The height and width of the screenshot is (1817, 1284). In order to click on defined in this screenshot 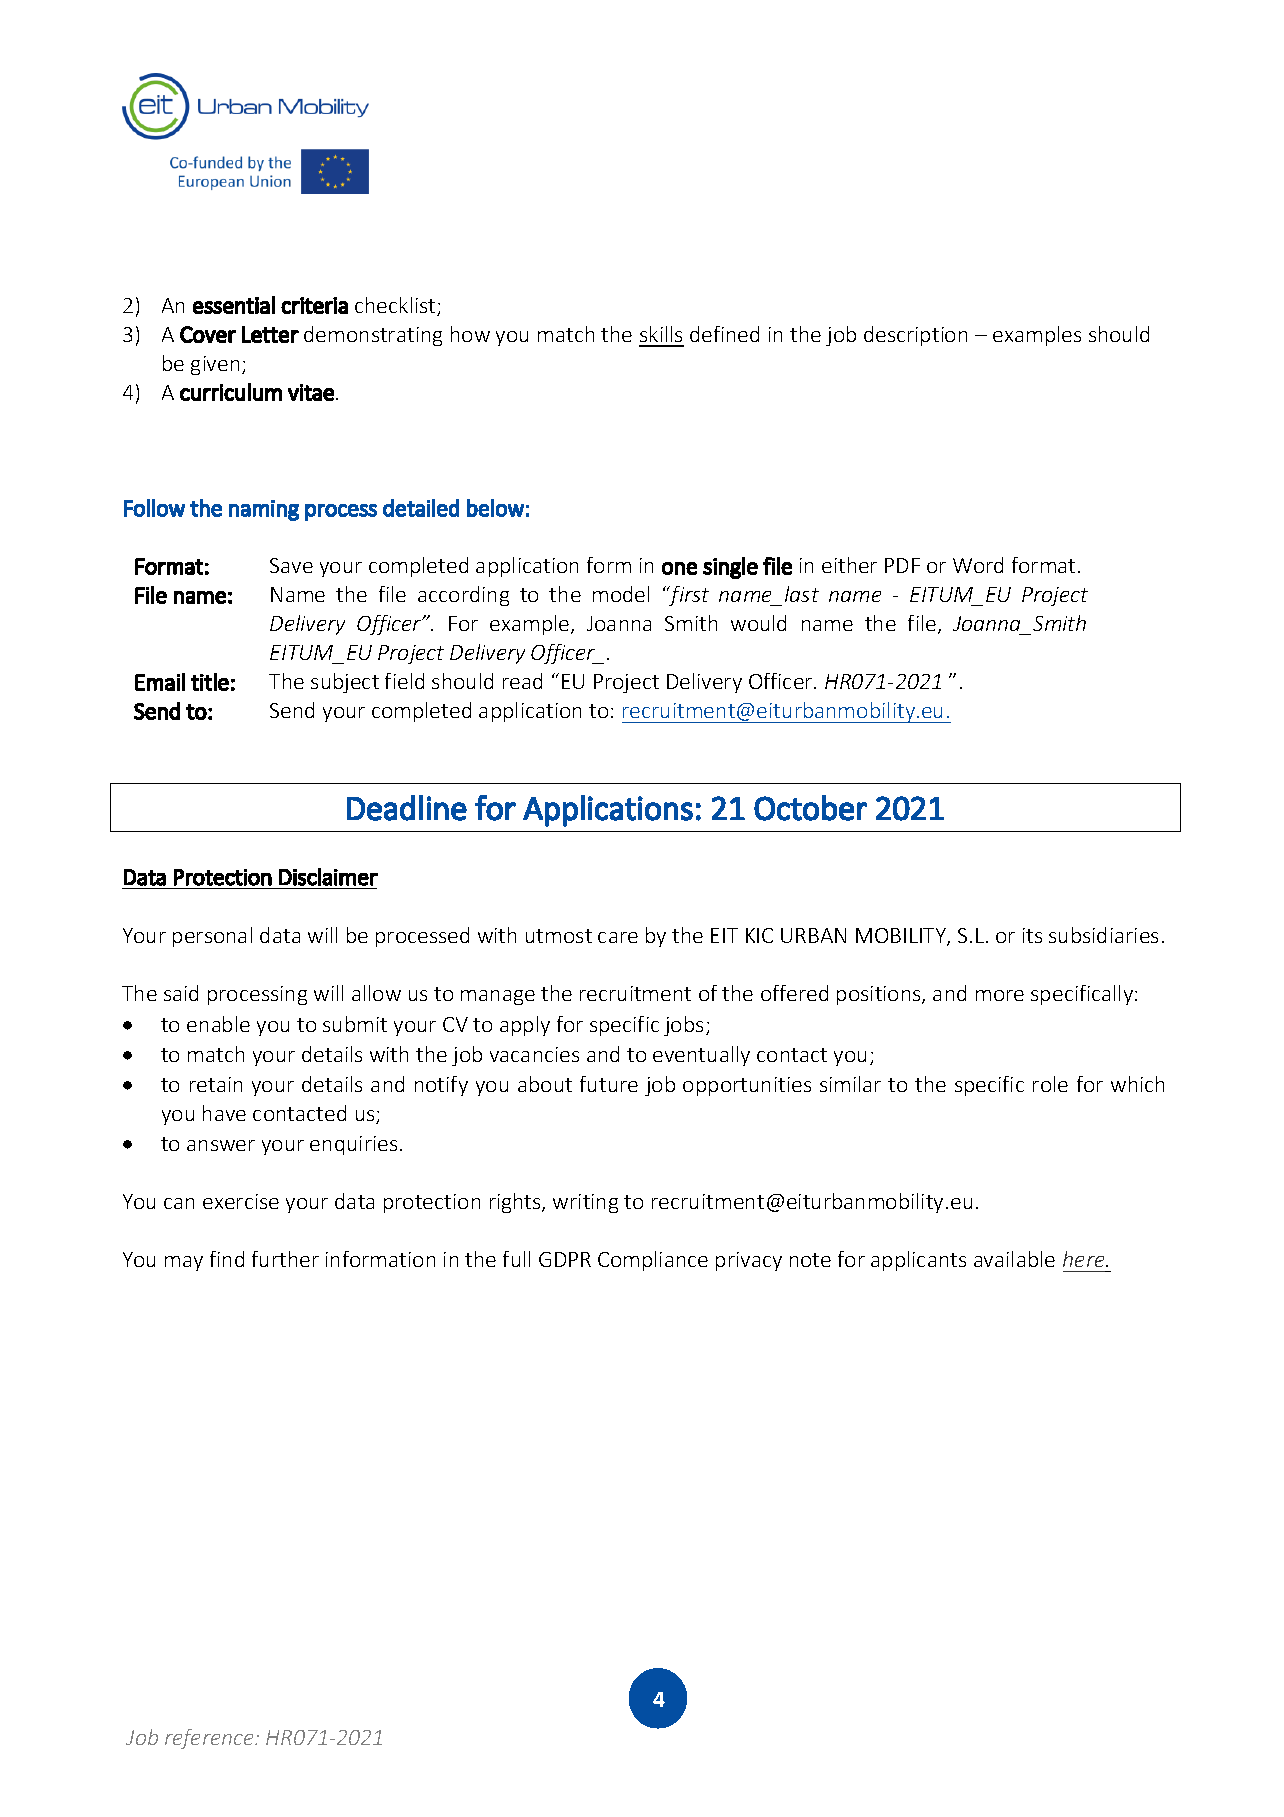, I will do `click(724, 334)`.
